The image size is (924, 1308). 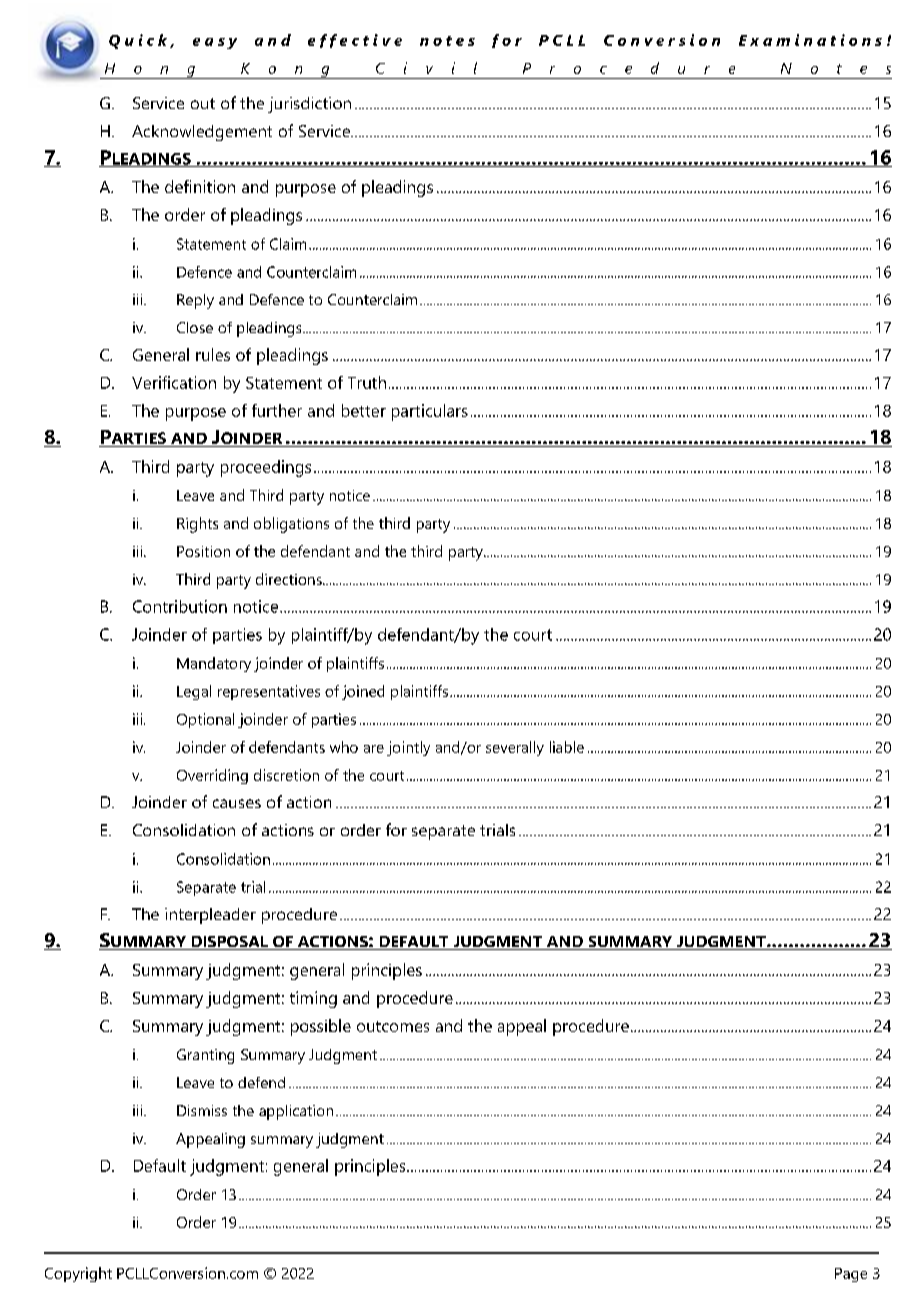 What do you see at coordinates (321, 1027) in the screenshot?
I see `possible` at bounding box center [321, 1027].
